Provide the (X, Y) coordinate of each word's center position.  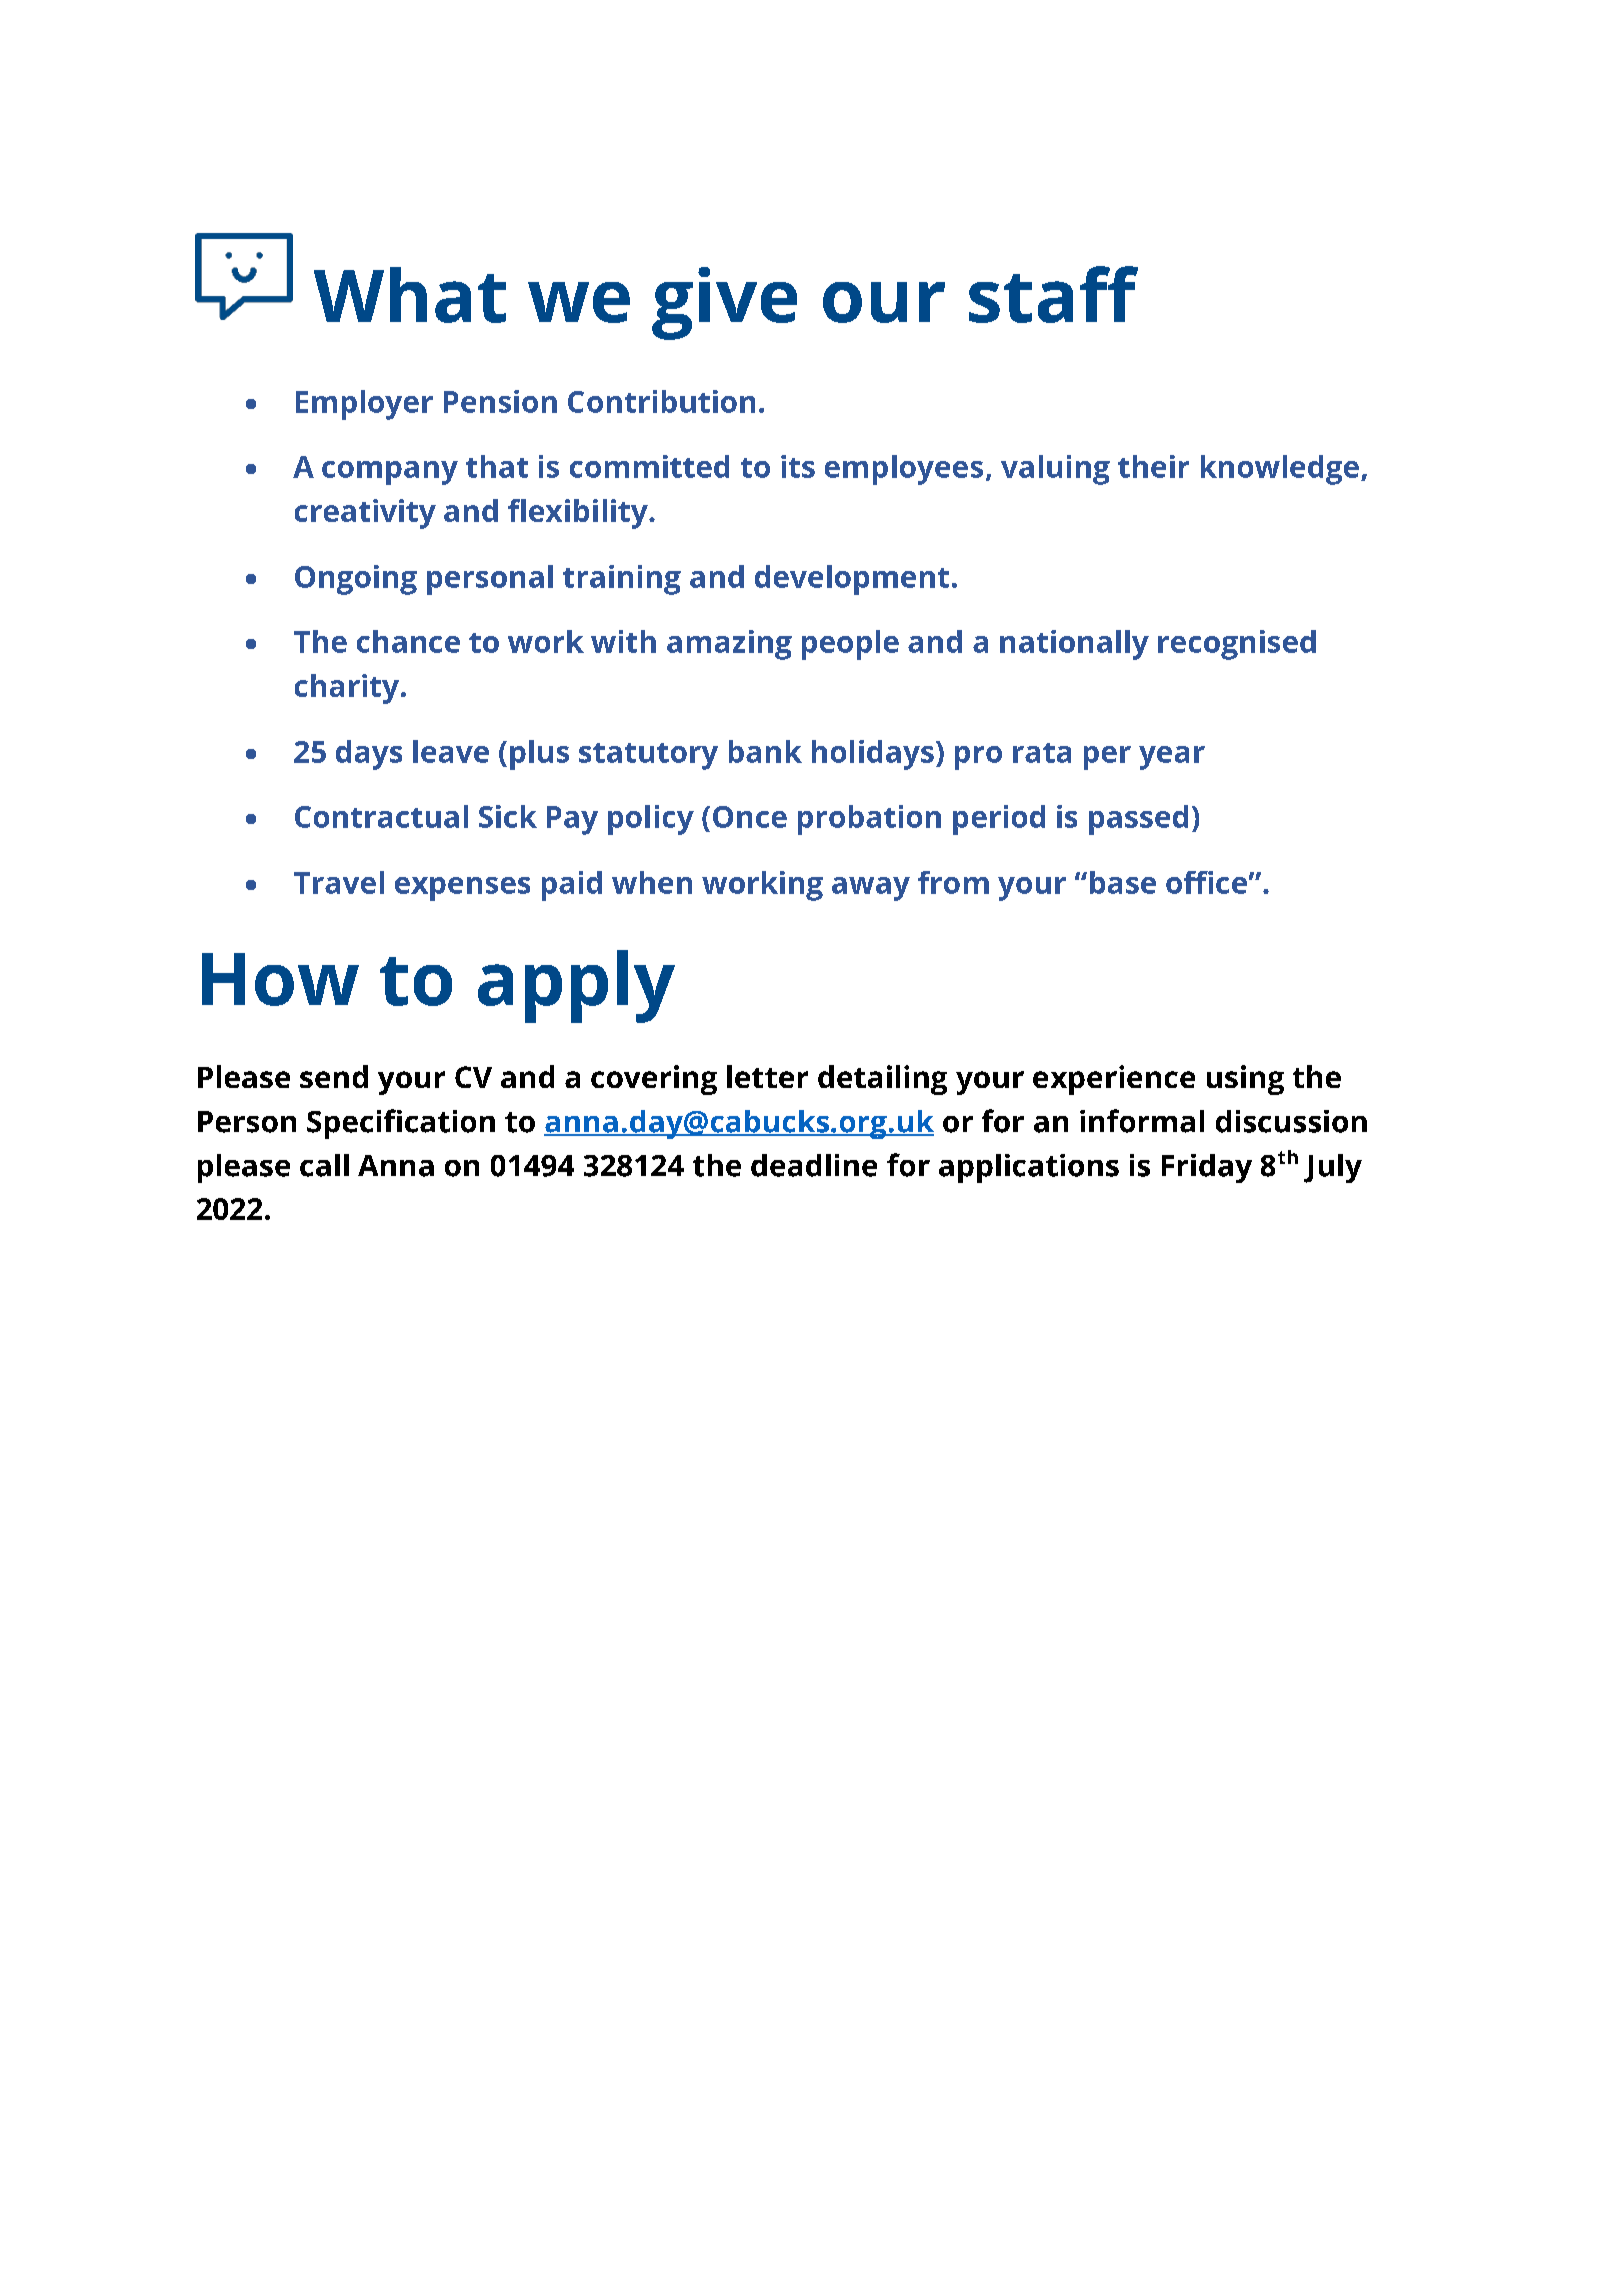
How (280, 979)
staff (1053, 294)
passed (1138, 820)
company (390, 473)
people (850, 645)
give (724, 303)
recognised (1237, 645)
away (871, 889)
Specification (401, 1124)
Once (750, 817)
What (410, 295)
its (798, 466)
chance (408, 641)
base (1123, 882)
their (1153, 466)
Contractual (381, 816)
